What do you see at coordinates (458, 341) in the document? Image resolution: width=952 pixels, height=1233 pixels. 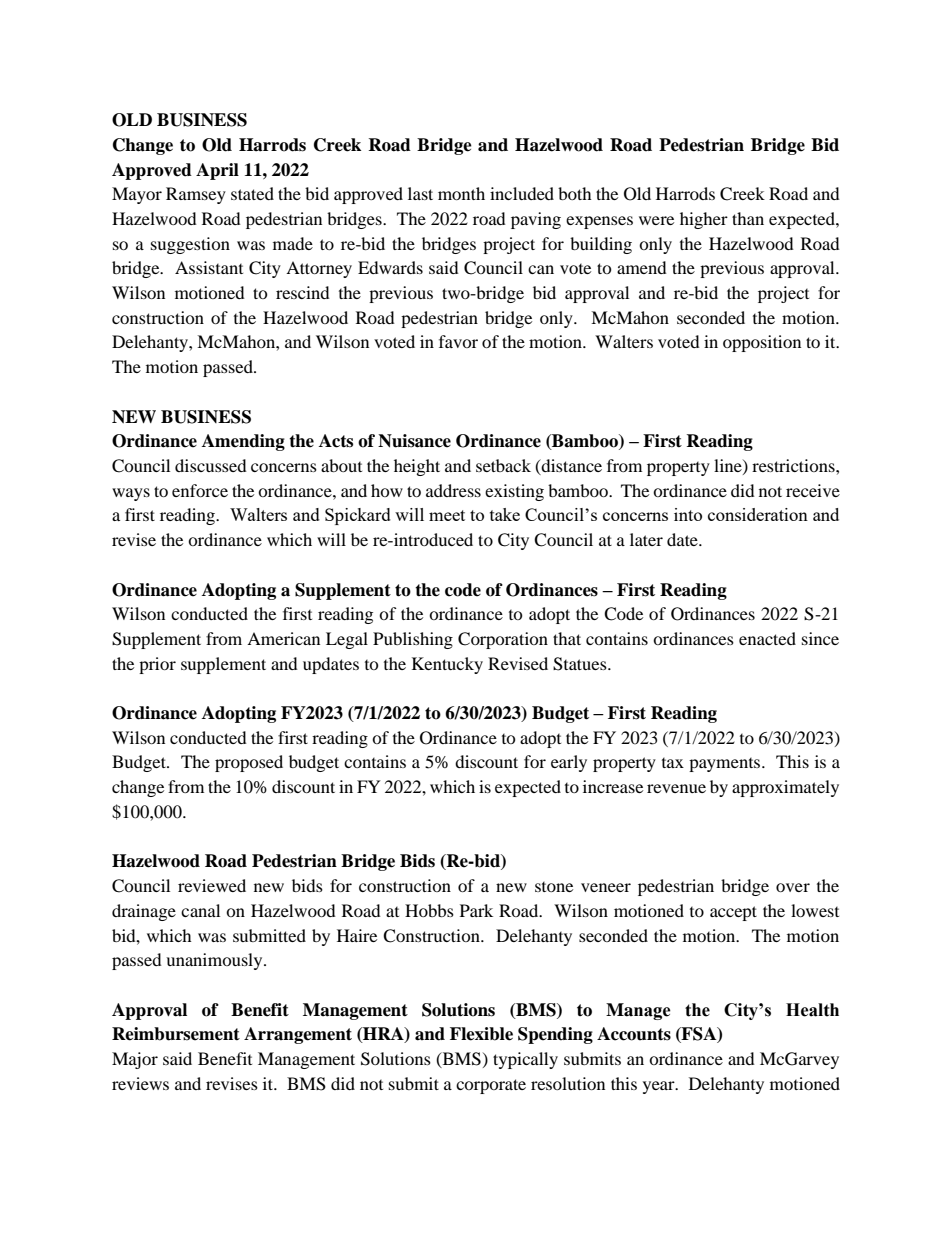 I see `favor` at bounding box center [458, 341].
